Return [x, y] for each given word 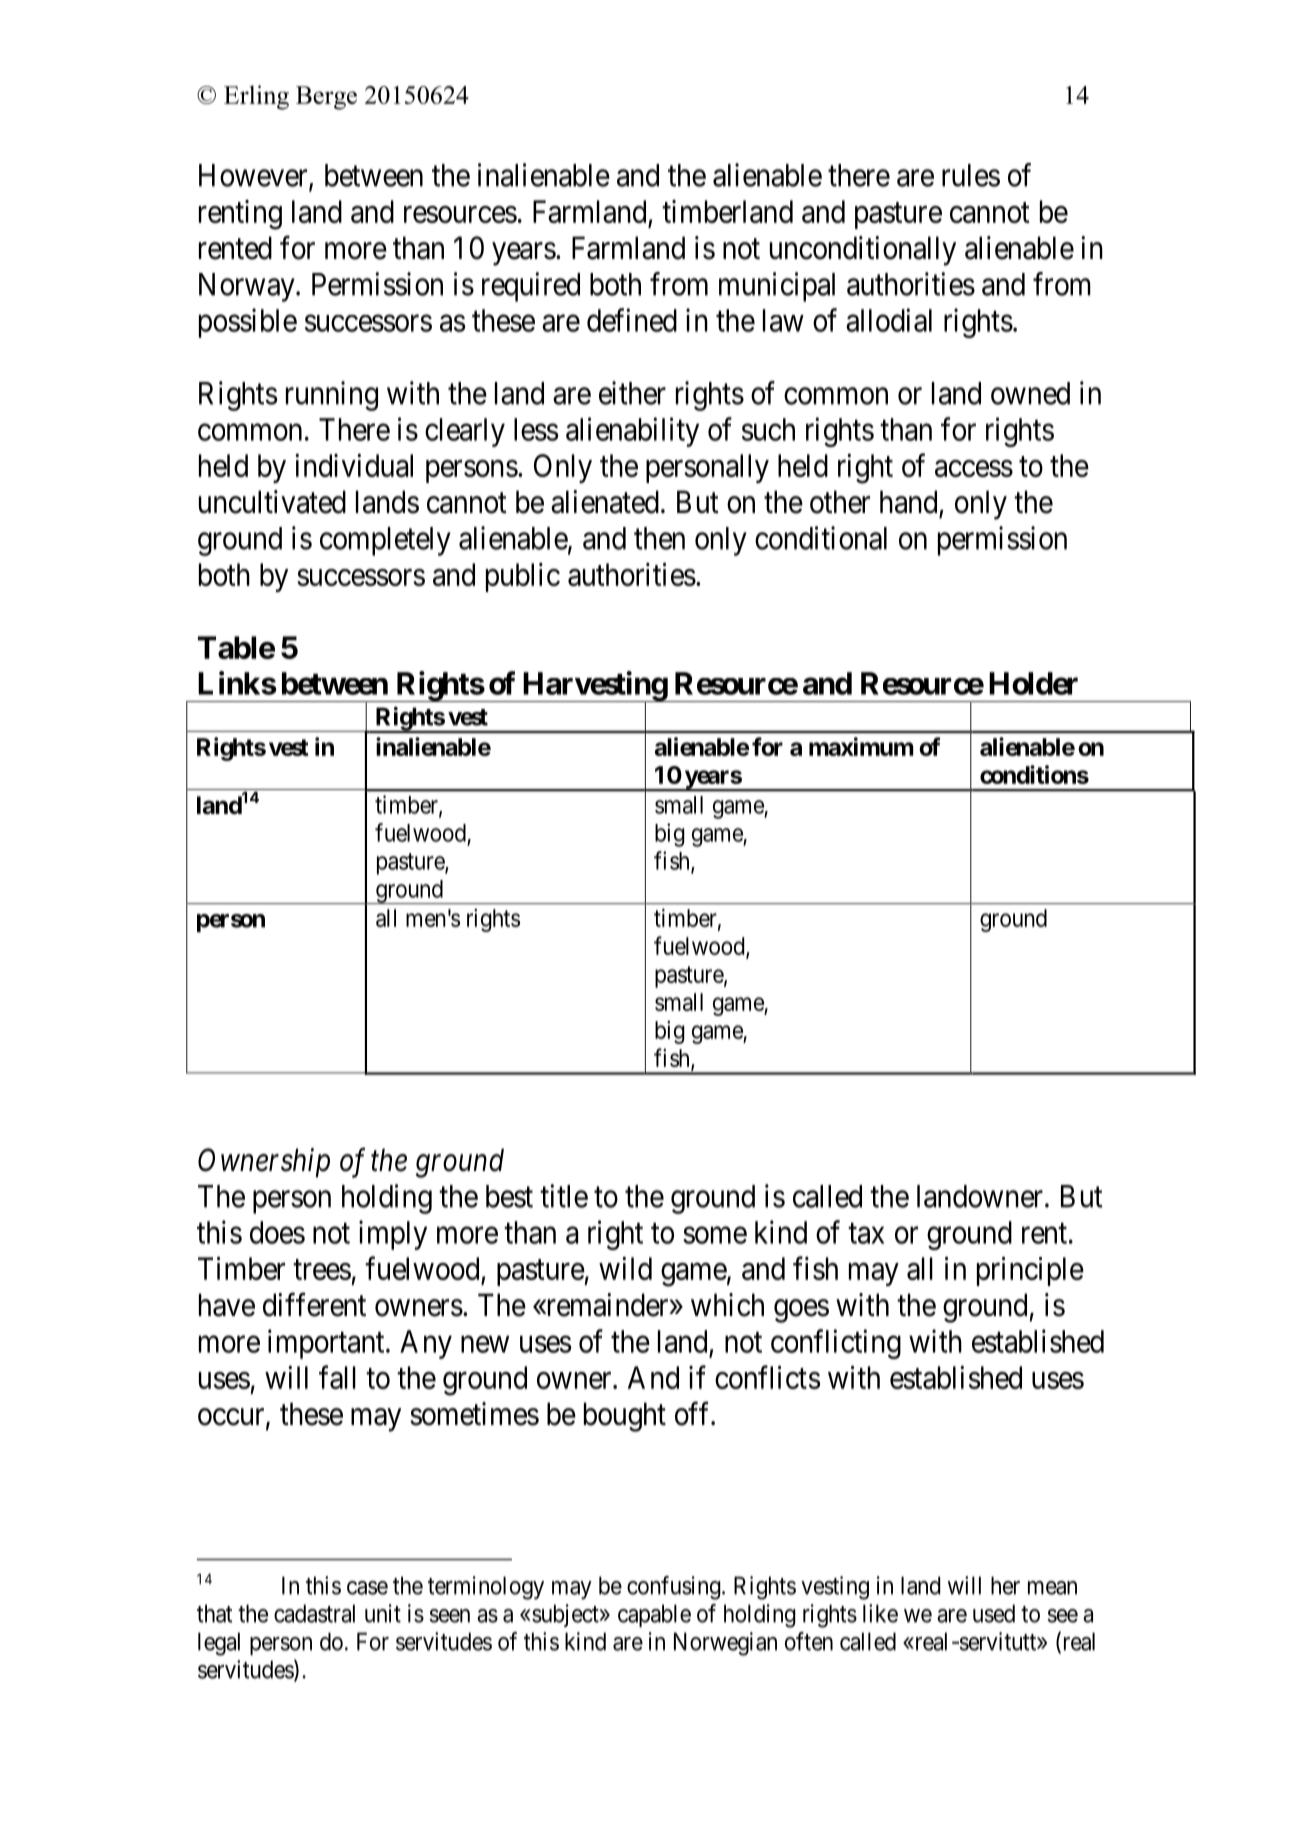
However [254, 176]
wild [625, 1268]
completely [385, 541]
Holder [1033, 683]
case [367, 1588]
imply [393, 1235]
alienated [605, 502]
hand [908, 502]
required [531, 287]
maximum [861, 746]
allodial [889, 320]
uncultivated [272, 502]
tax [866, 1233]
